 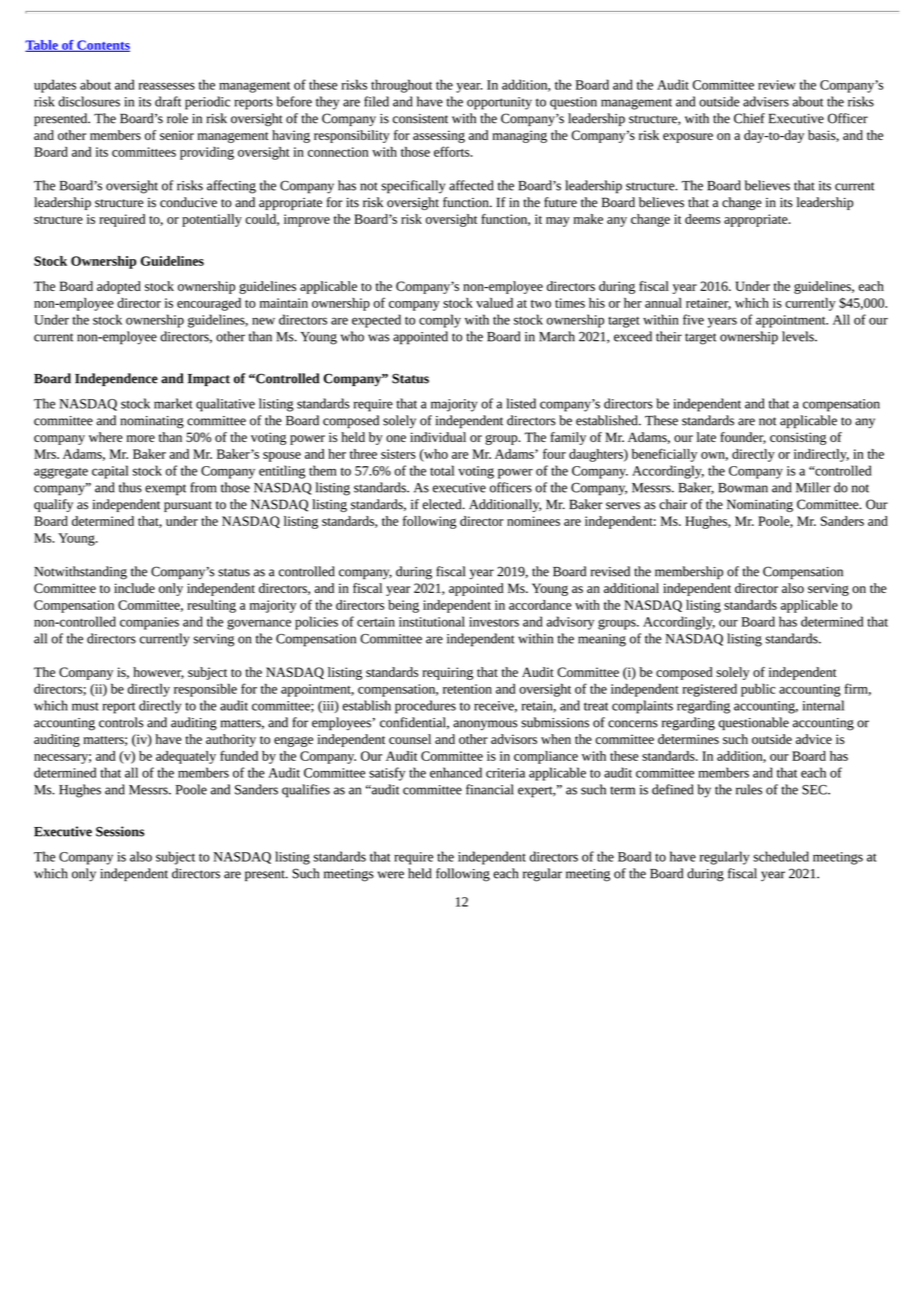 I want to click on capital, so click(x=110, y=472).
